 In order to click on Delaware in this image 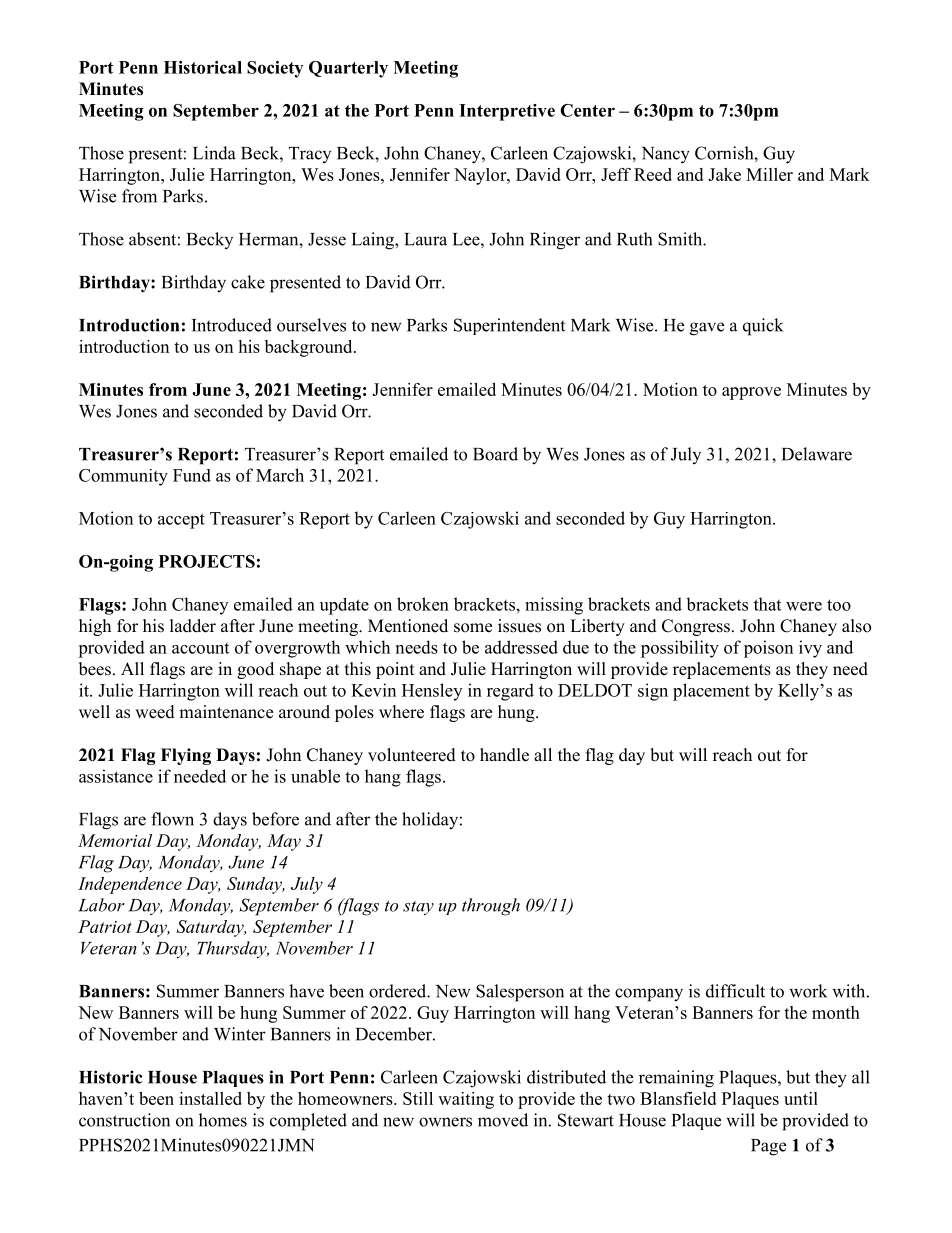, I will do `click(817, 454)`.
